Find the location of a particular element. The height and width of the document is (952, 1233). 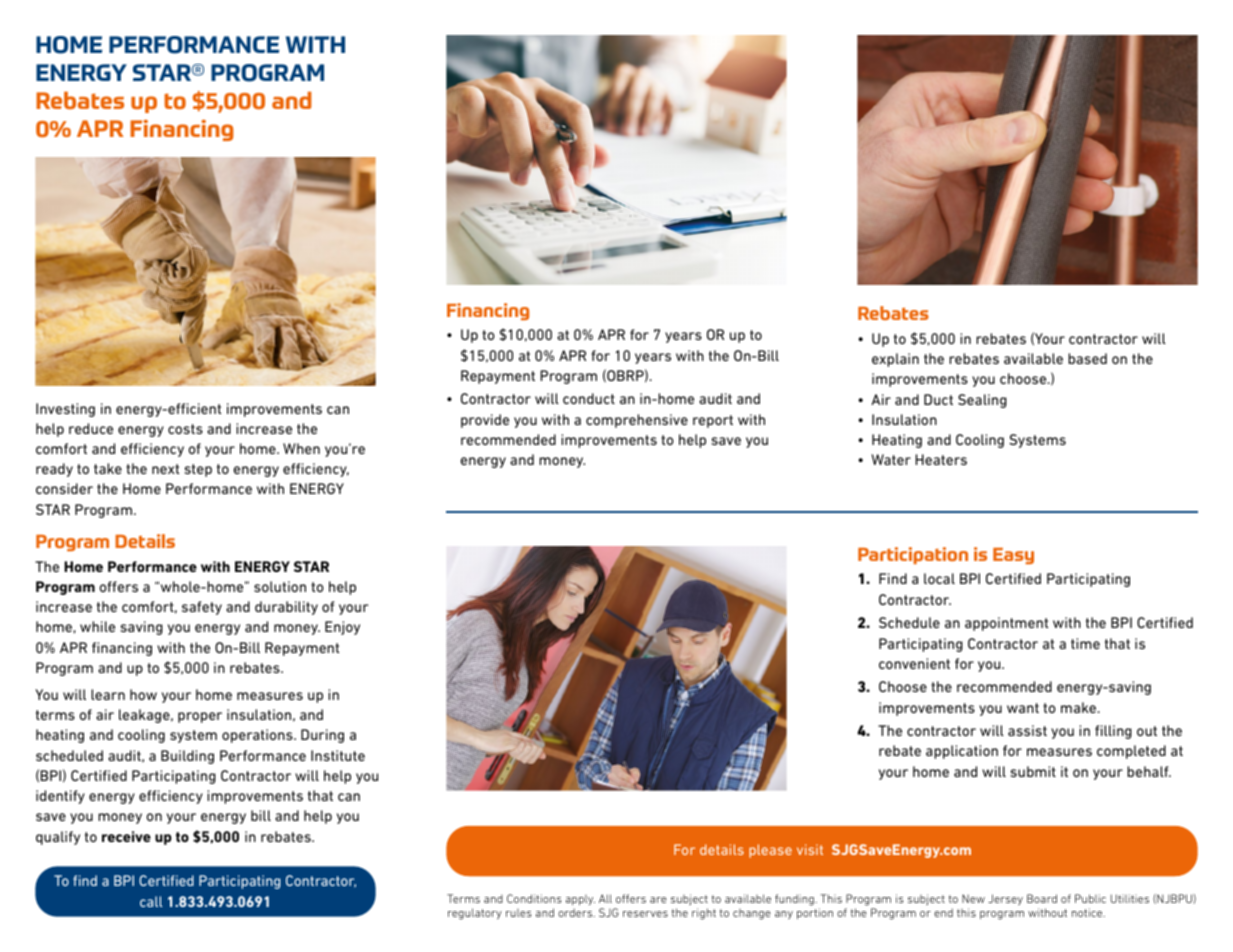

call is located at coordinates (151, 901).
